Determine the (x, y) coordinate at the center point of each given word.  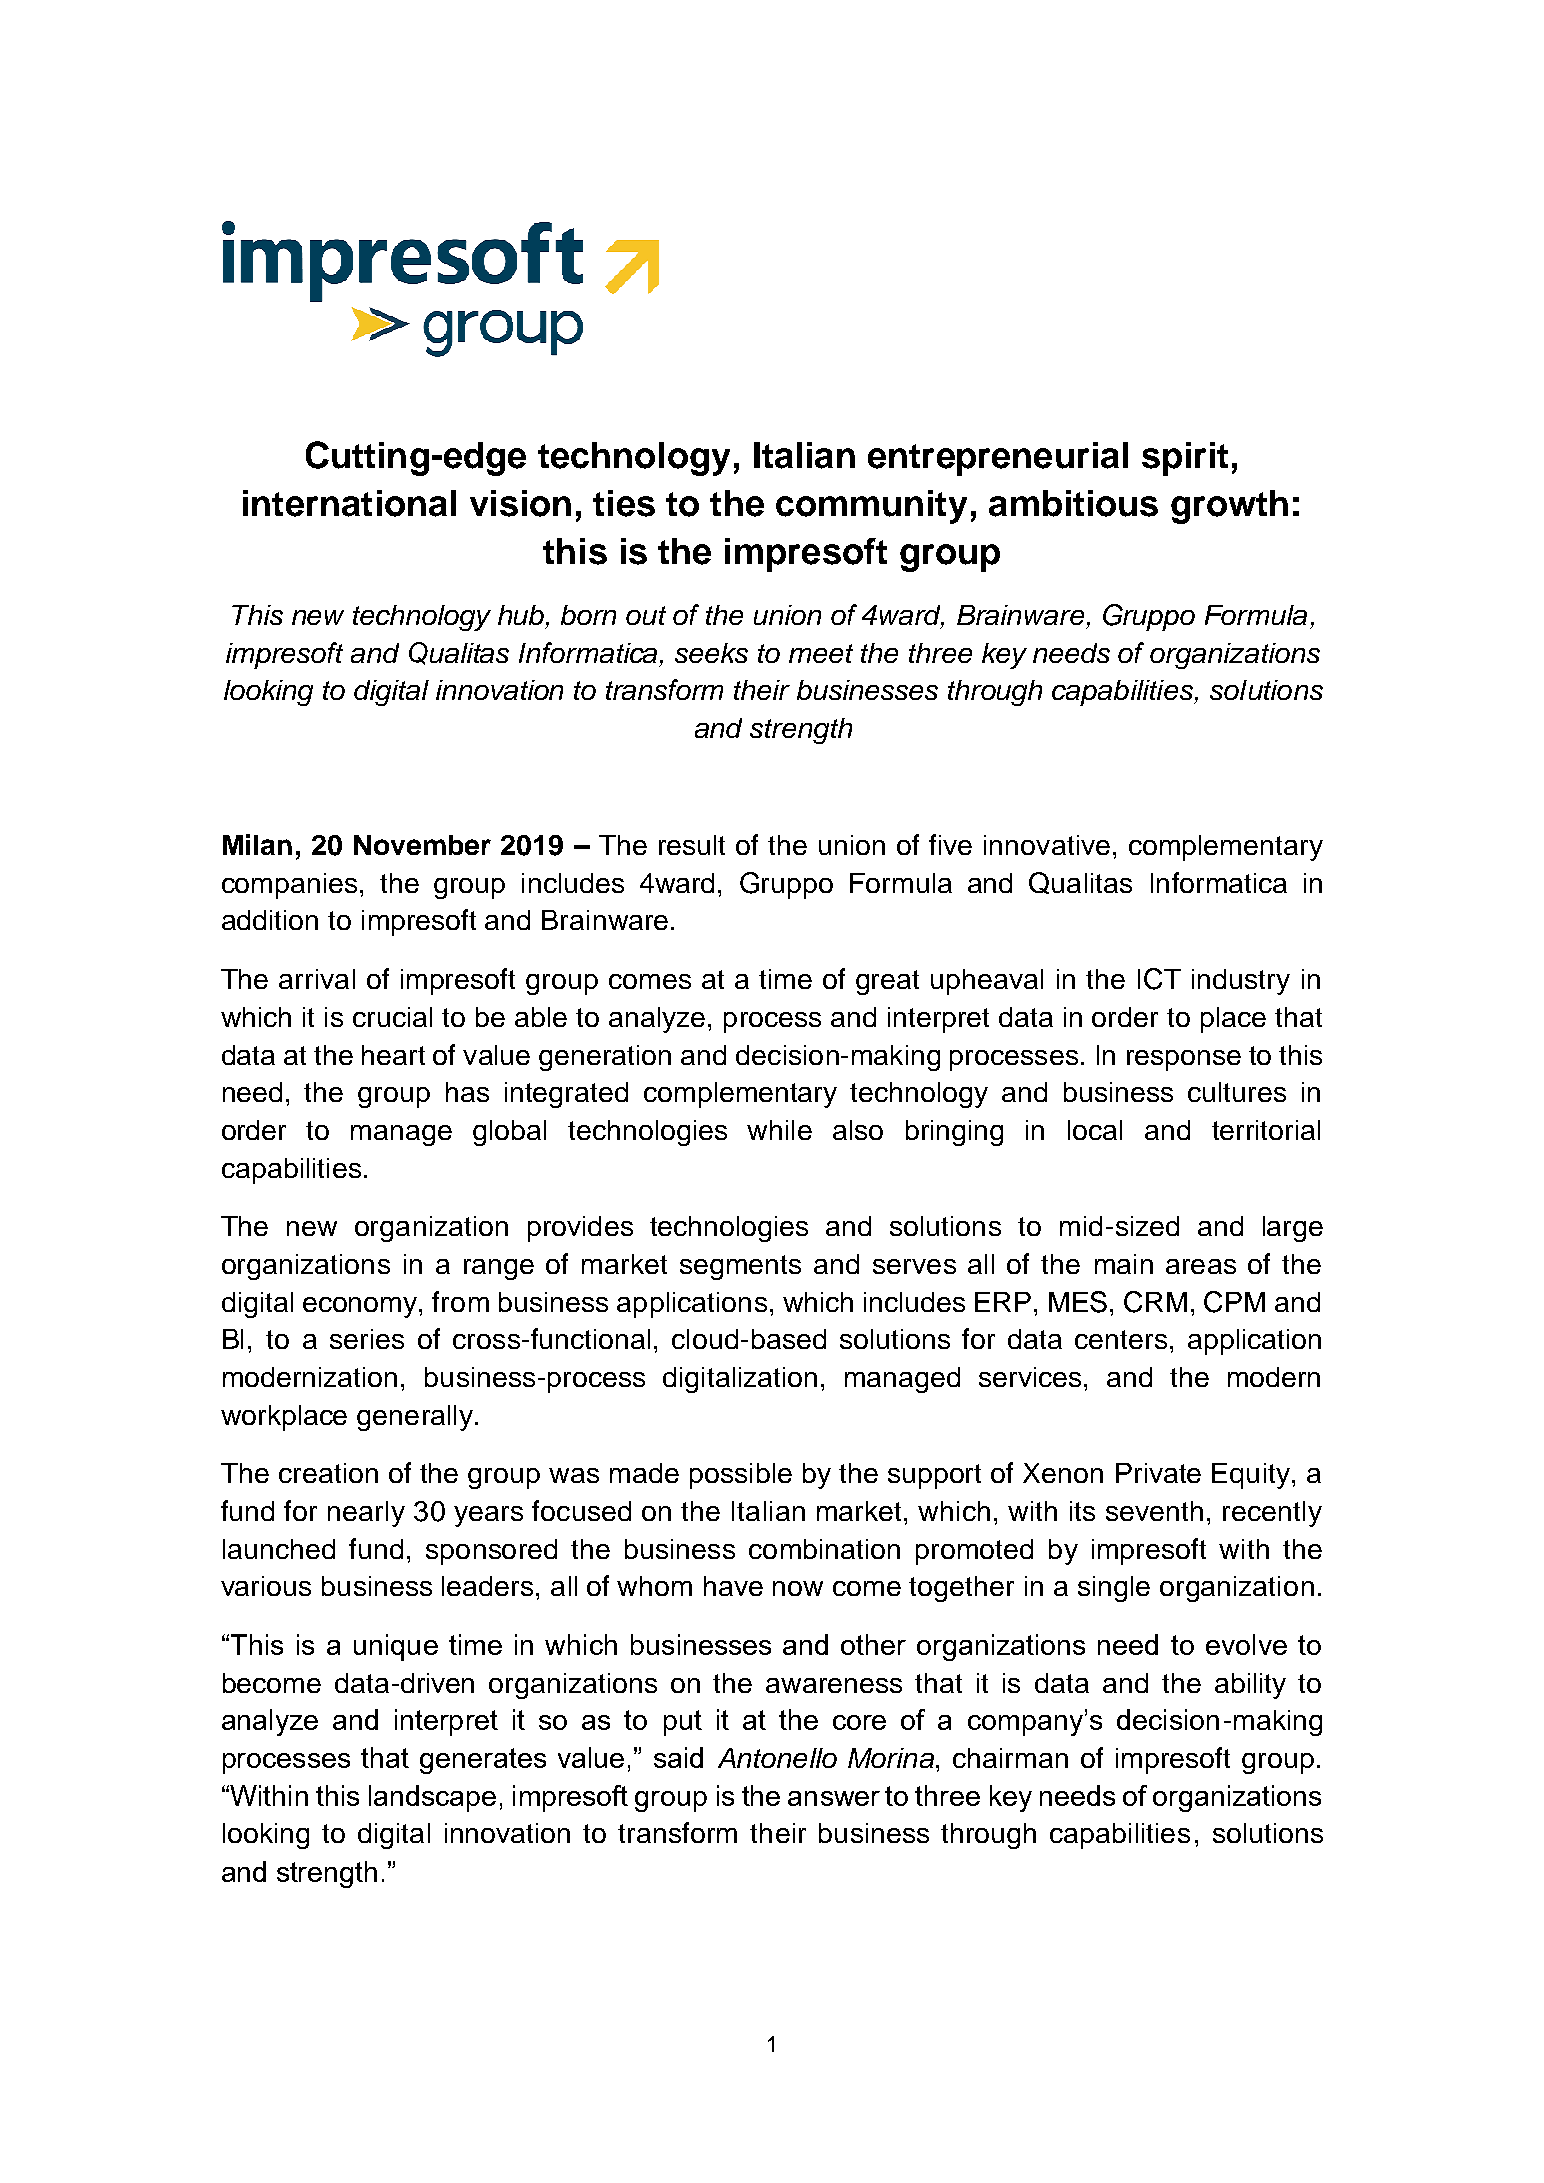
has (467, 1092)
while (779, 1130)
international (349, 503)
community (871, 507)
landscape (432, 1798)
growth (1229, 507)
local (1095, 1130)
